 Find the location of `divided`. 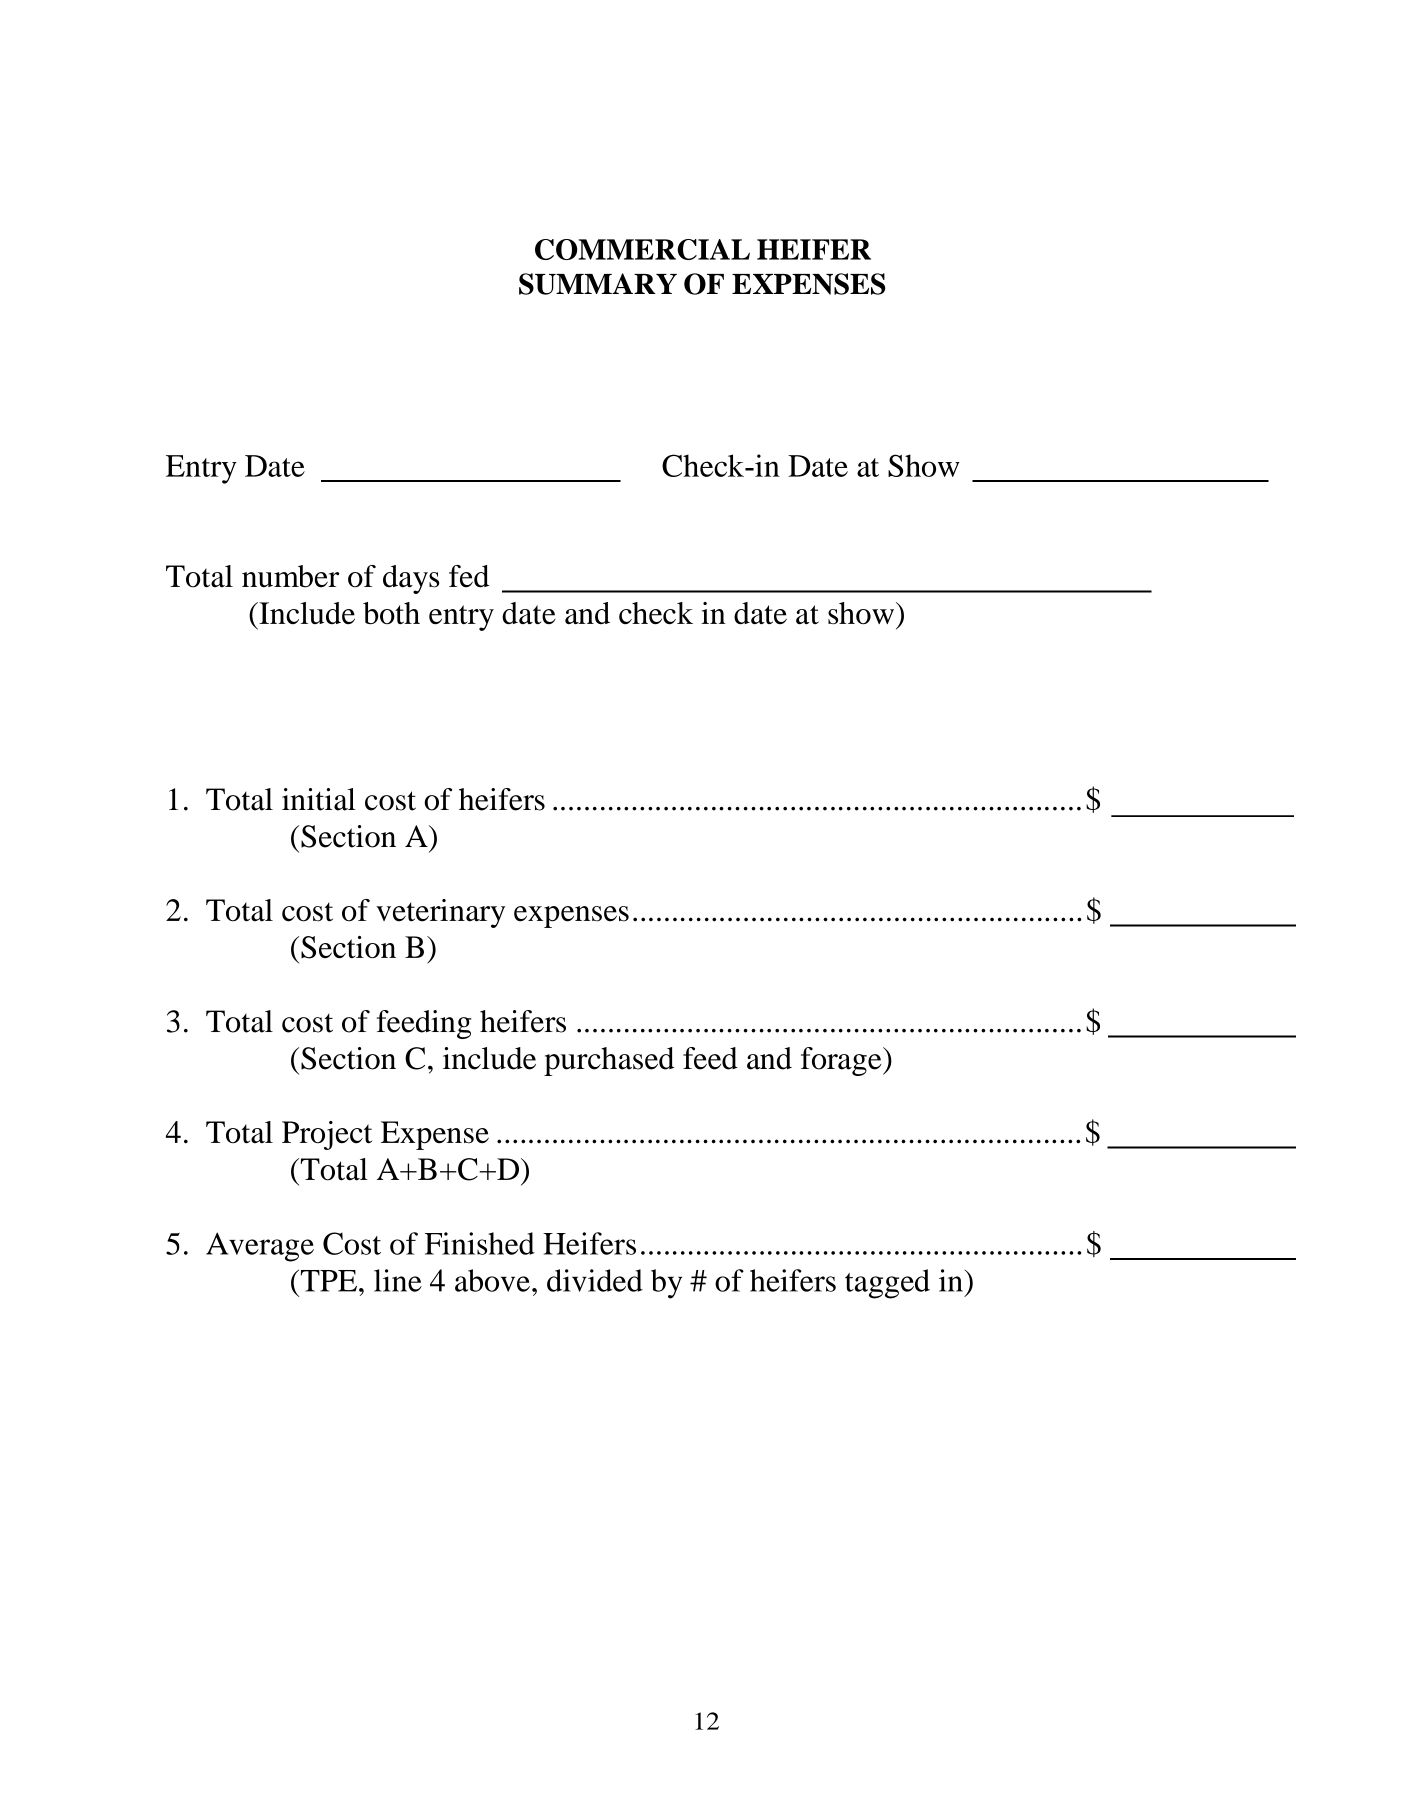

divided is located at coordinates (595, 1280).
